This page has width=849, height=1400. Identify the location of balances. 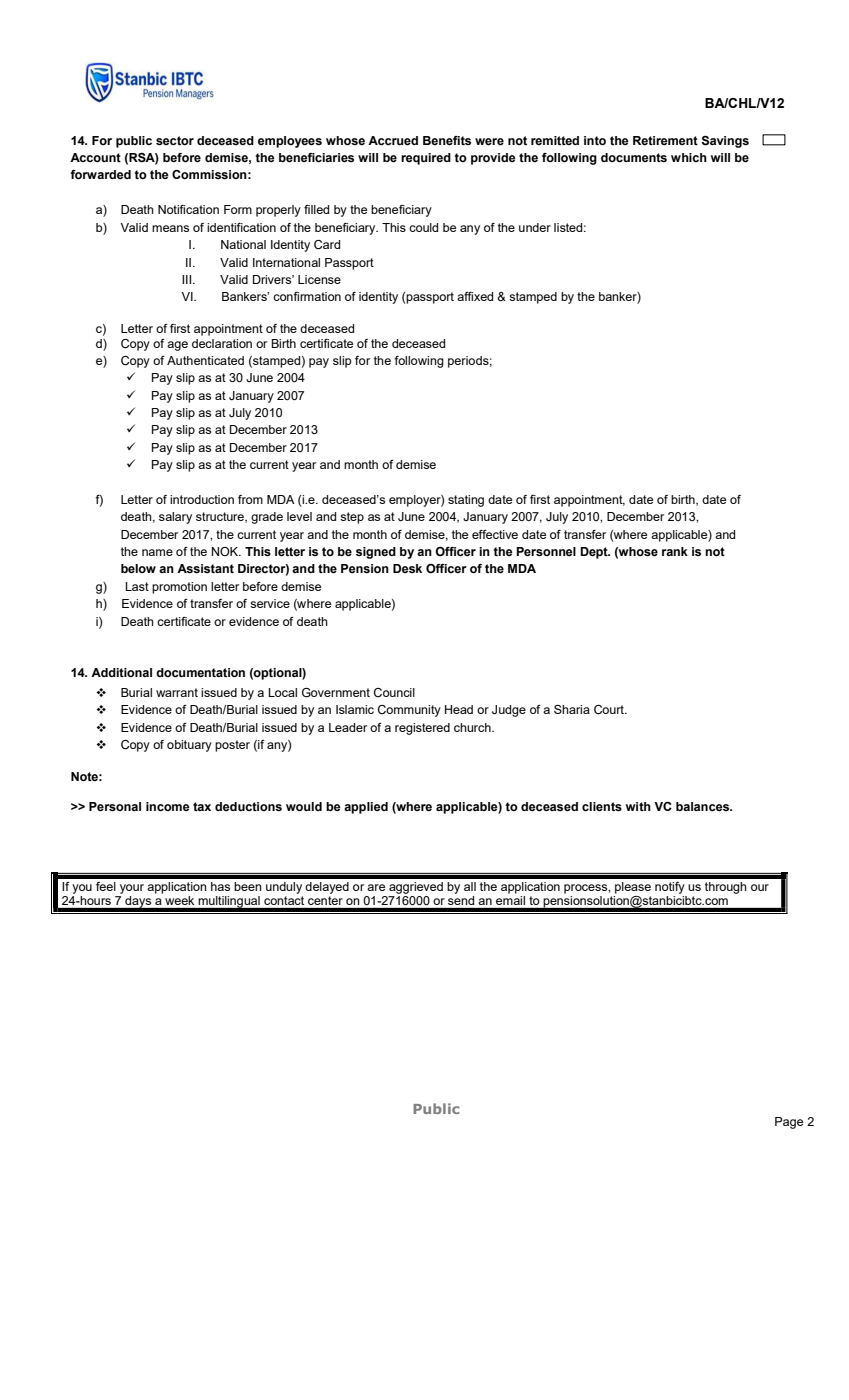
(704, 807).
